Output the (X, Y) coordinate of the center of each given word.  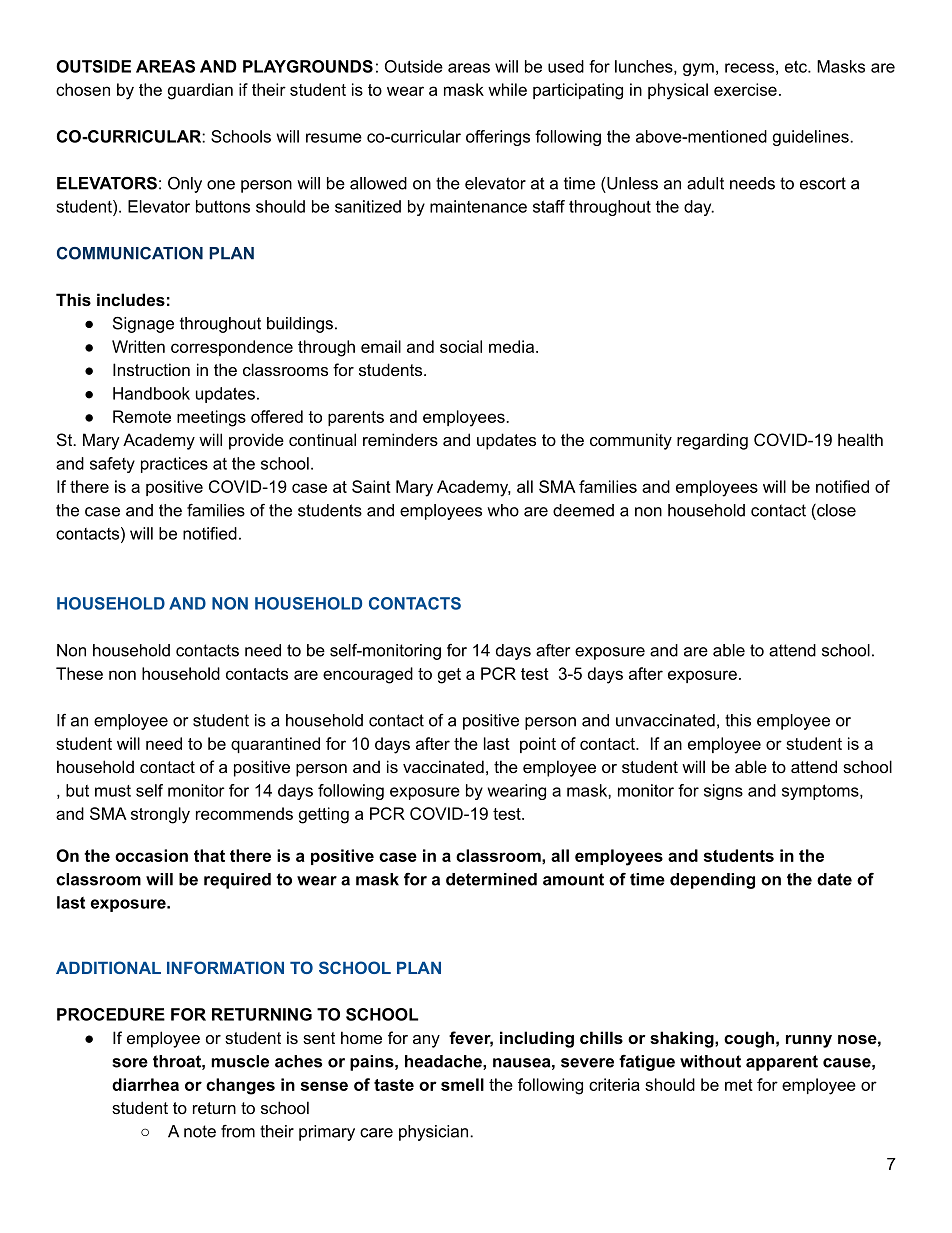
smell (462, 1084)
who (503, 510)
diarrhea (145, 1084)
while (507, 89)
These (79, 673)
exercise (745, 89)
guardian (200, 91)
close (835, 510)
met (739, 1085)
